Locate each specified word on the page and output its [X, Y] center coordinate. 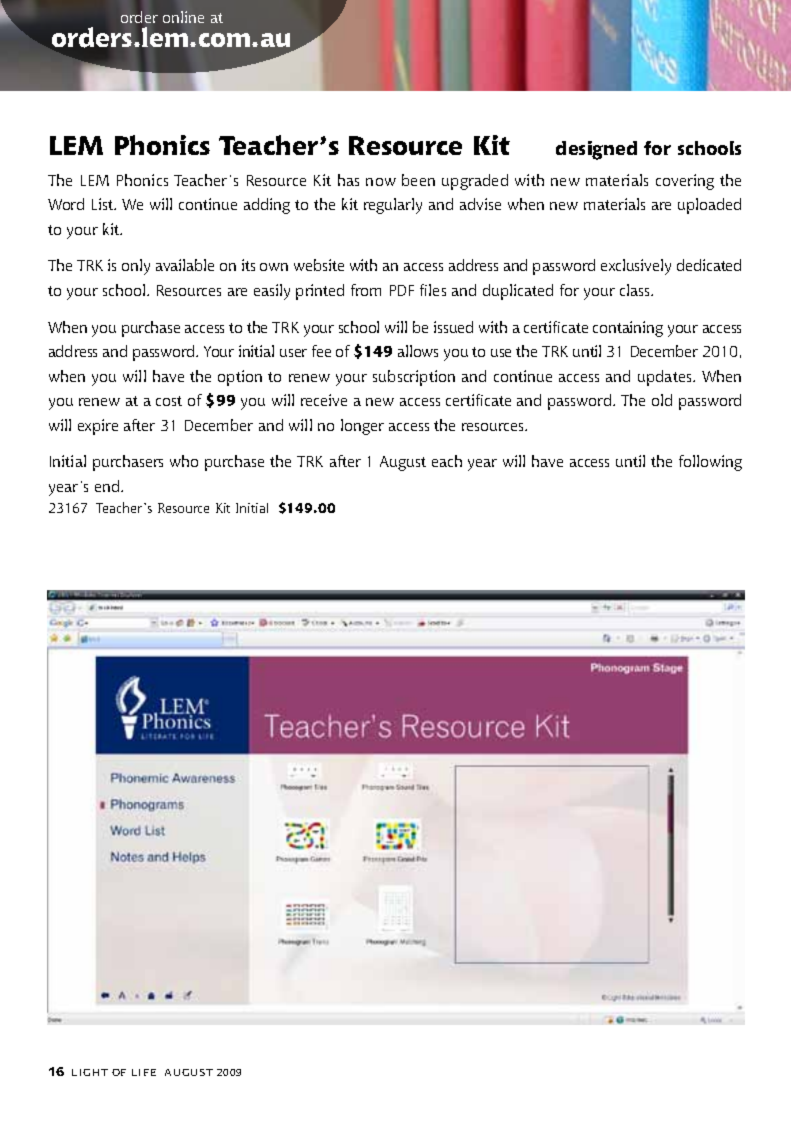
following [710, 463]
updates [666, 378]
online [183, 17]
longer [362, 427]
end [108, 486]
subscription [414, 378]
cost [169, 401]
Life [144, 1072]
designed [596, 150]
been [418, 180]
